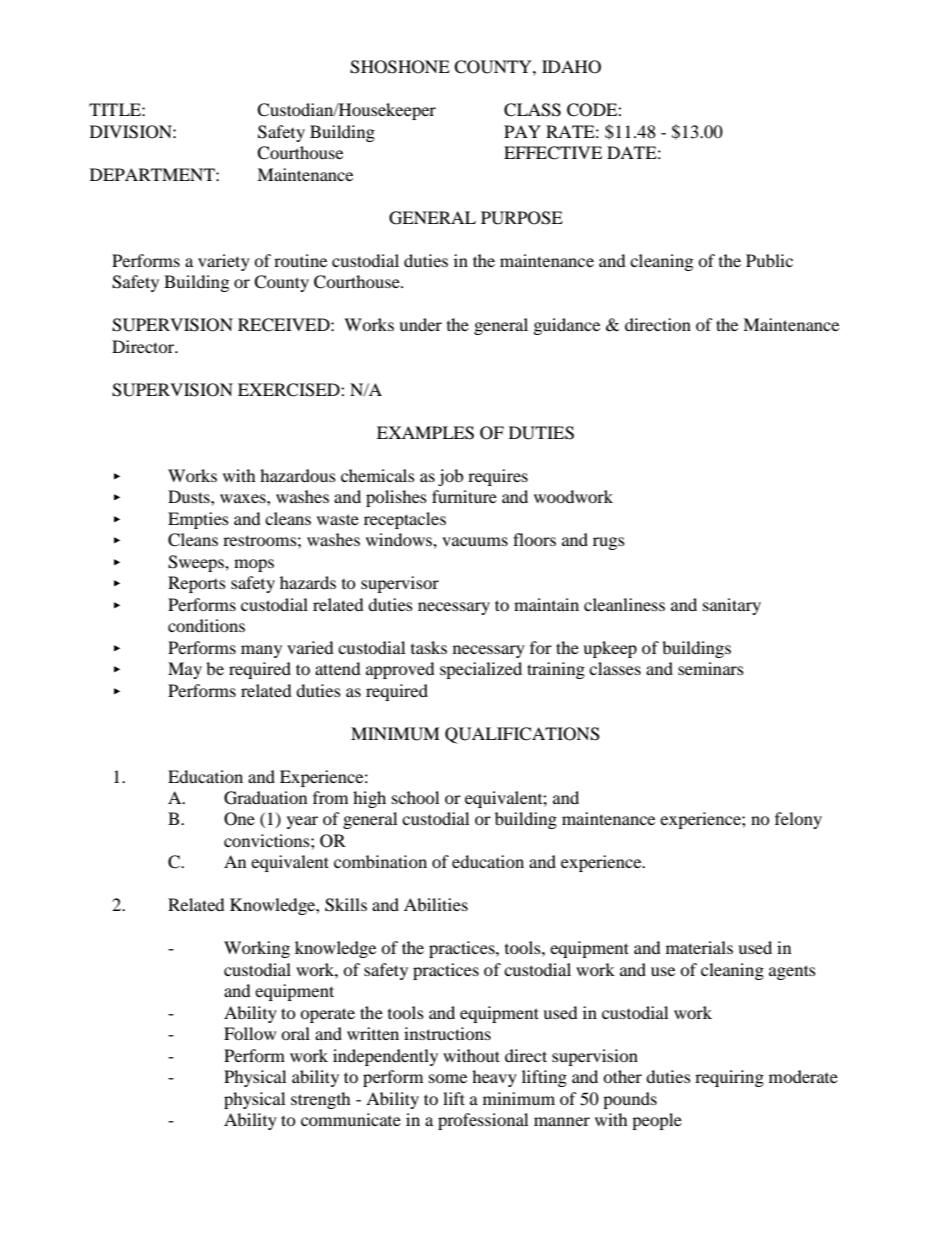 The height and width of the screenshot is (1233, 952). I want to click on PAY, so click(522, 131).
